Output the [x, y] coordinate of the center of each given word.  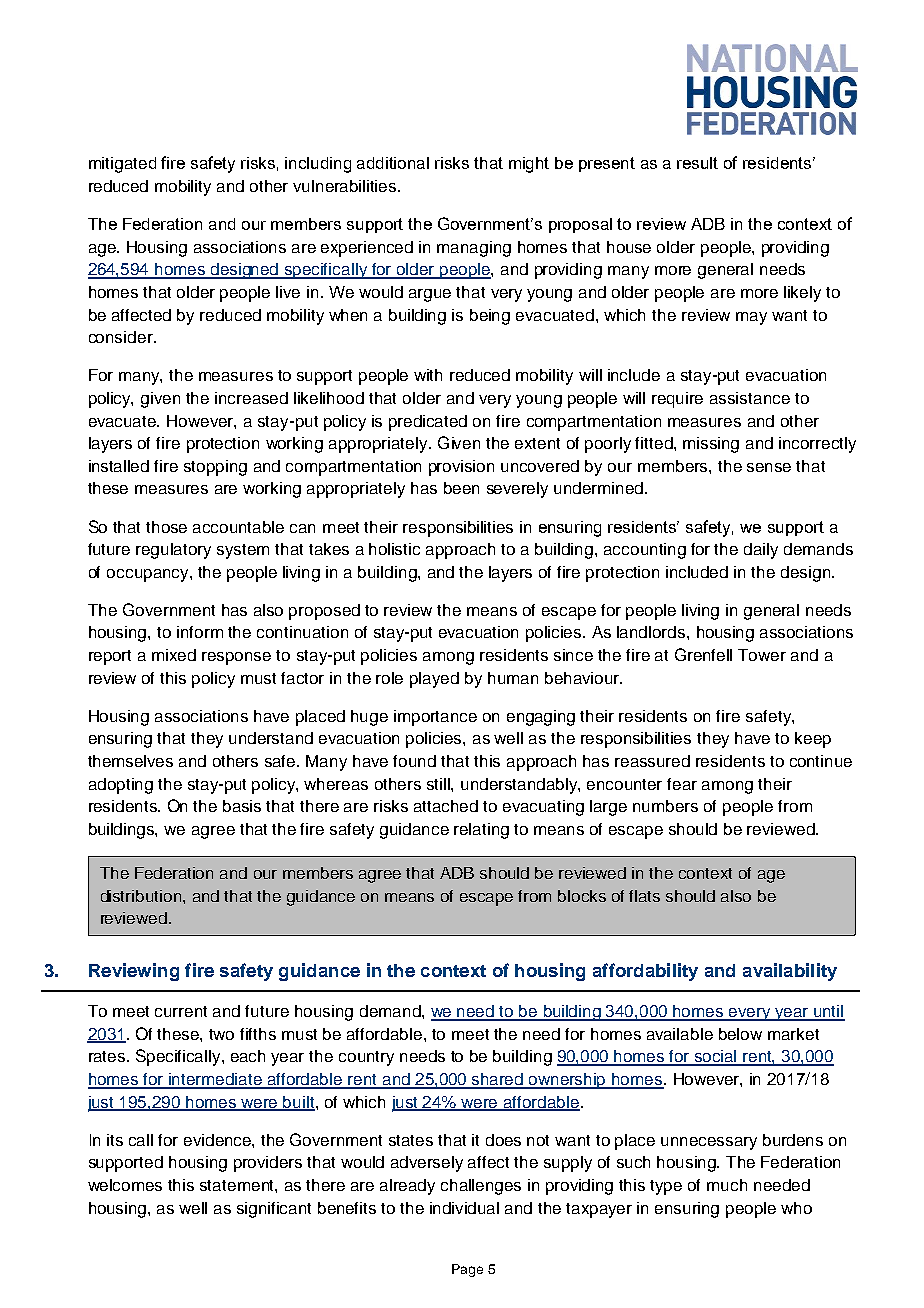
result [697, 163]
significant [274, 1210]
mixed [174, 655]
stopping [215, 468]
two [221, 1034]
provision [461, 468]
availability [790, 972]
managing [474, 249]
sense [769, 467]
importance [435, 718]
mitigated [122, 165]
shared [498, 1080]
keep [813, 740]
